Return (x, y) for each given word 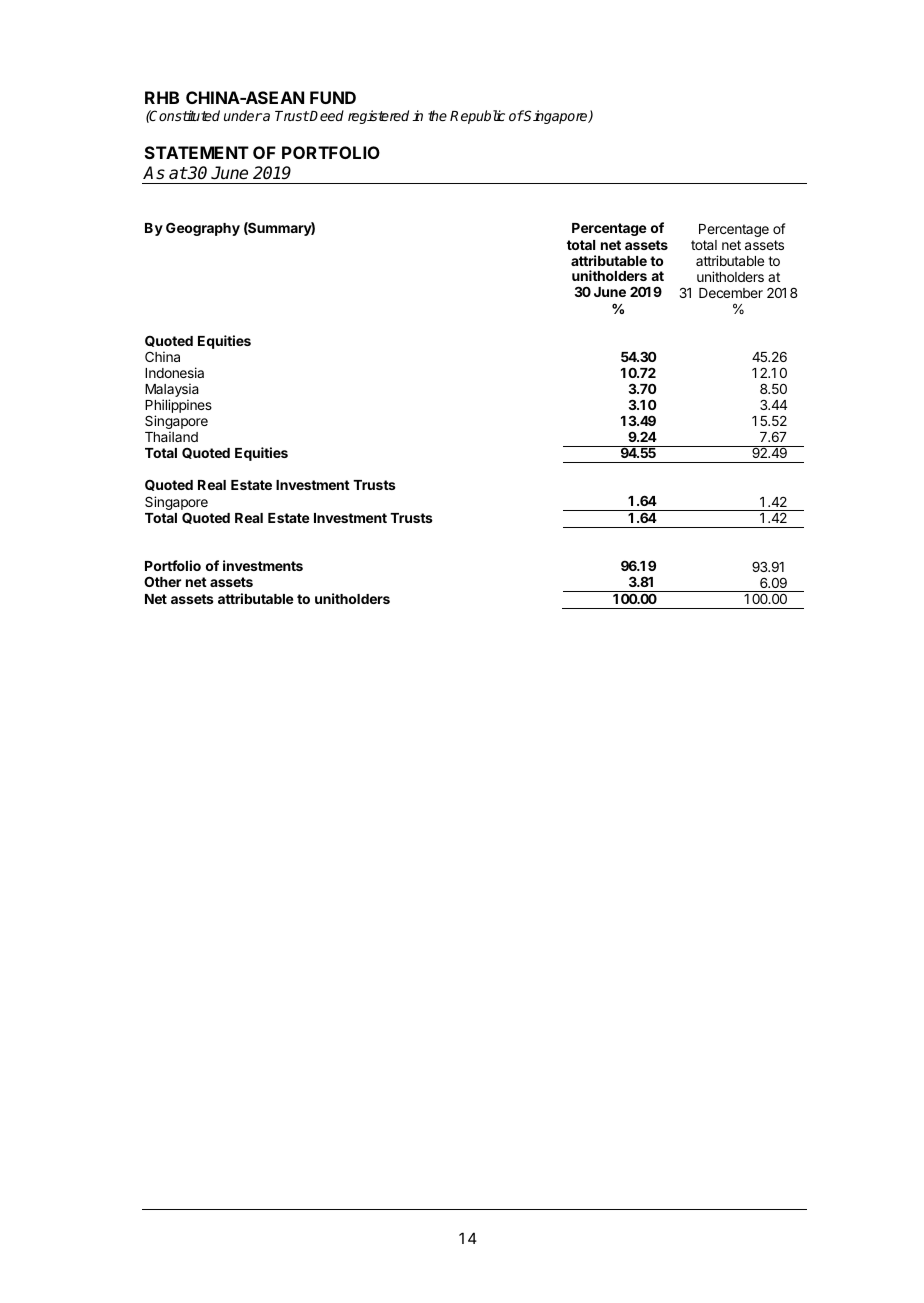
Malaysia (172, 391)
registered (378, 117)
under (243, 115)
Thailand (171, 436)
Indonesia (174, 372)
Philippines (178, 407)
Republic (477, 117)
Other (162, 581)
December (731, 293)
